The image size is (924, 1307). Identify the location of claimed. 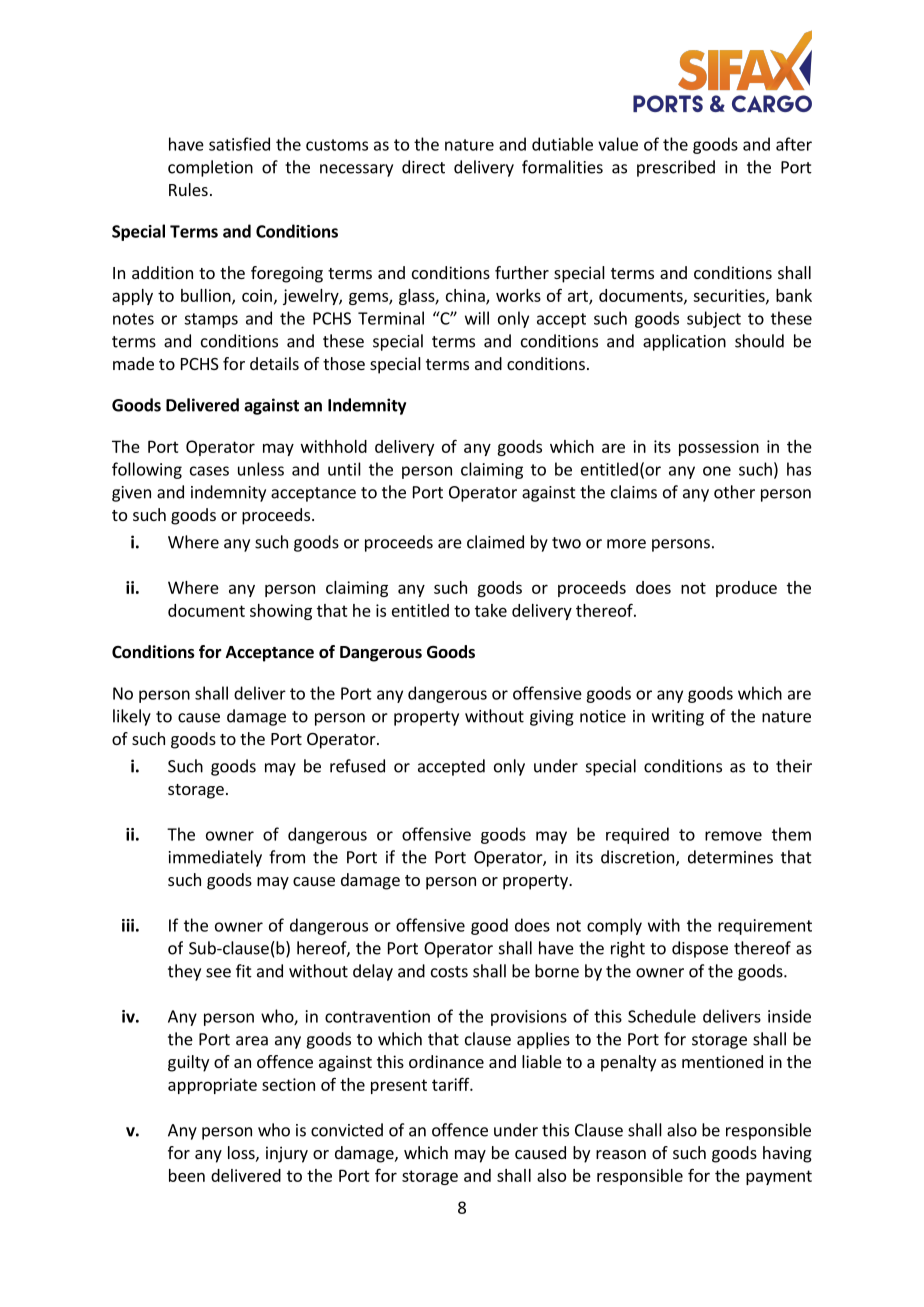
(495, 542).
